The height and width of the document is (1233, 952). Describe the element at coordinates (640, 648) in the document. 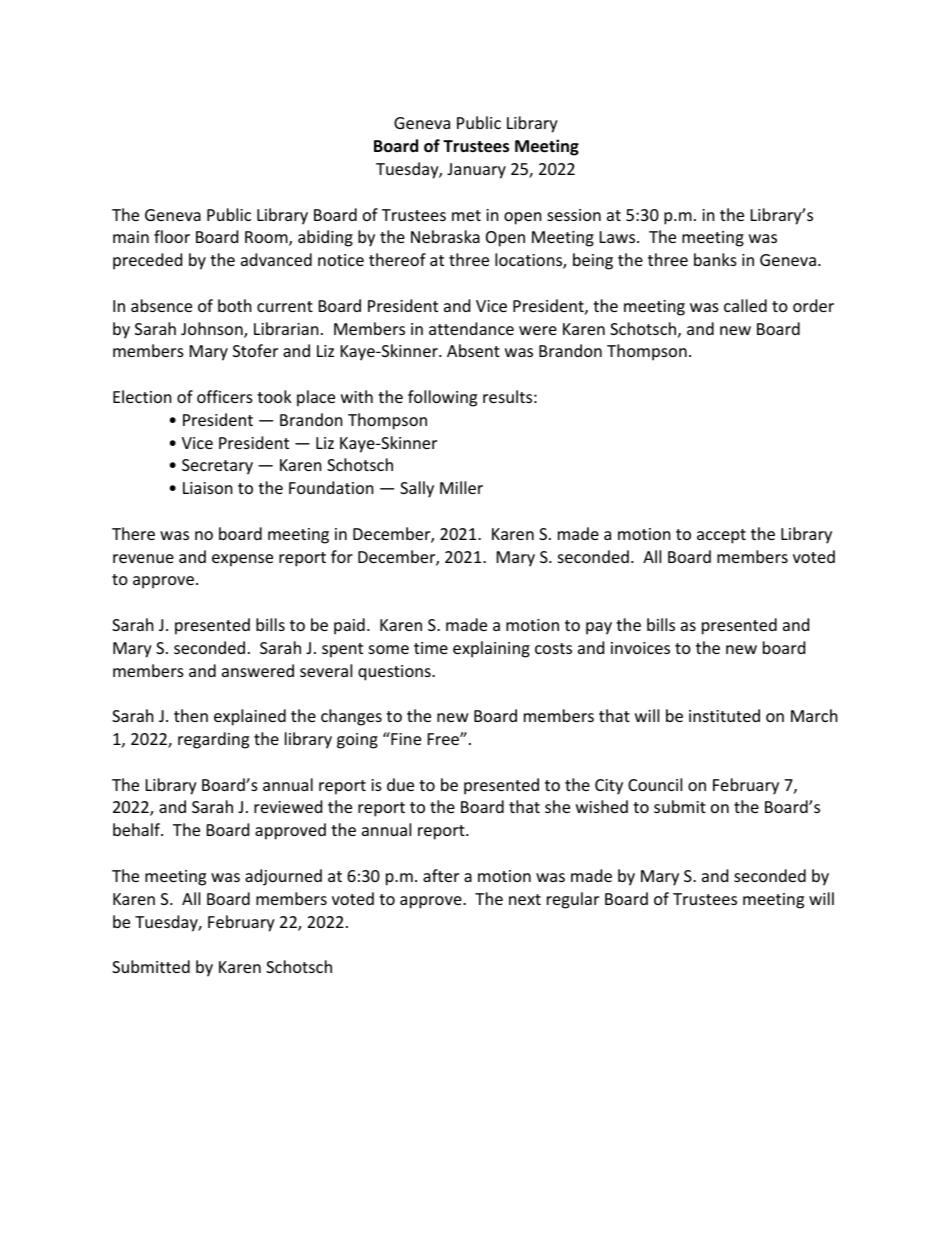

I see `invoices` at that location.
